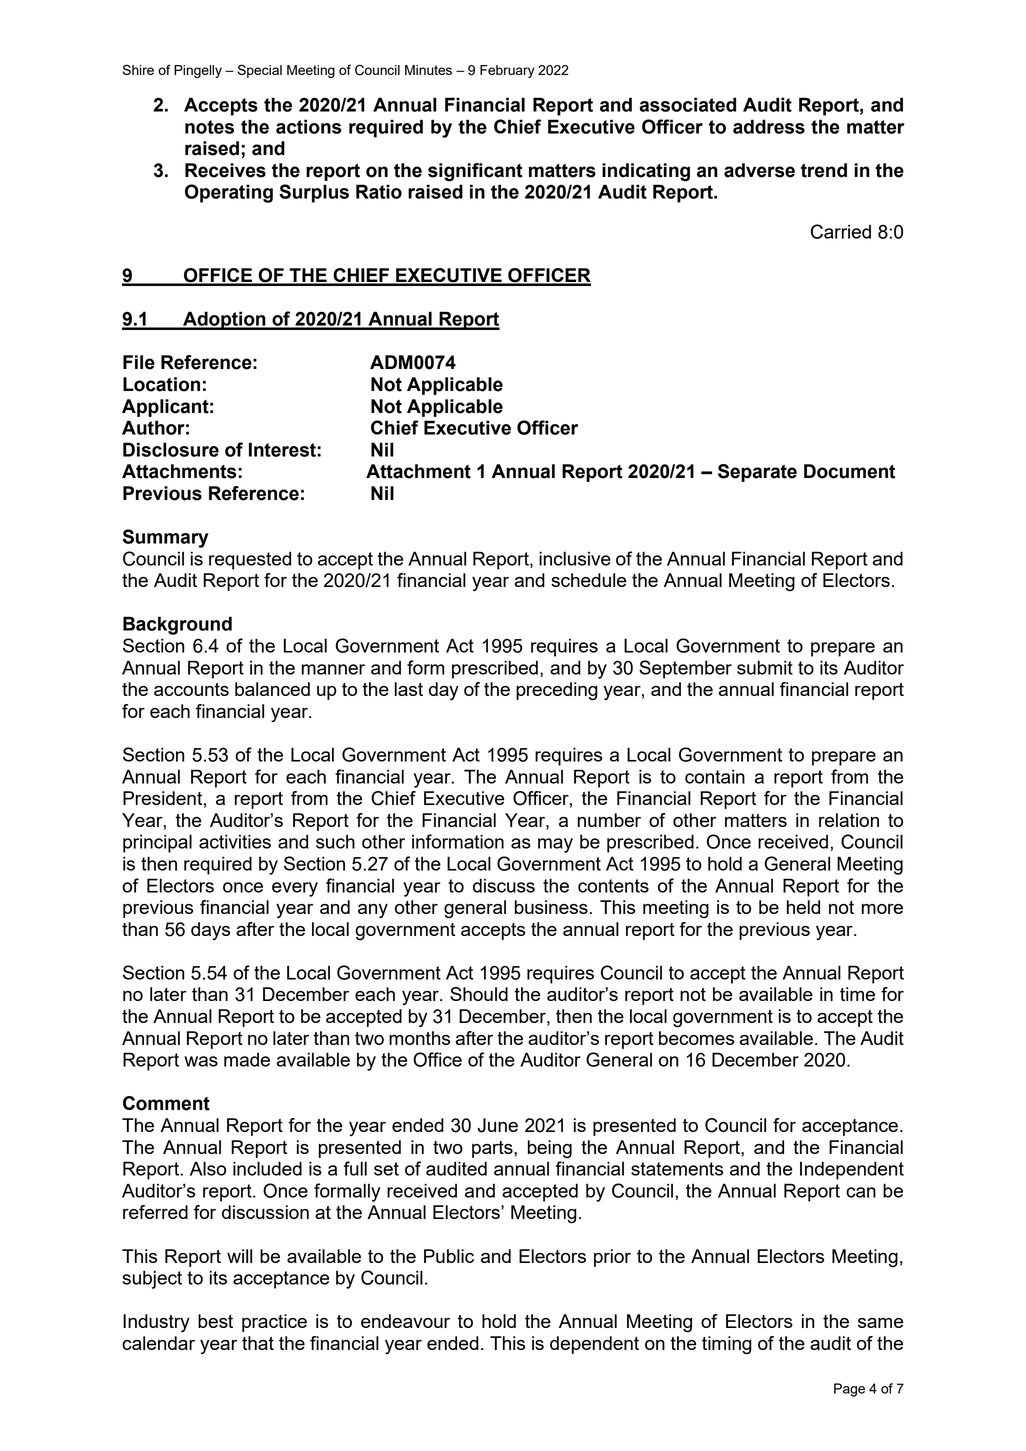 The height and width of the screenshot is (1451, 1026). Describe the element at coordinates (757, 473) in the screenshot. I see `Separate` at that location.
